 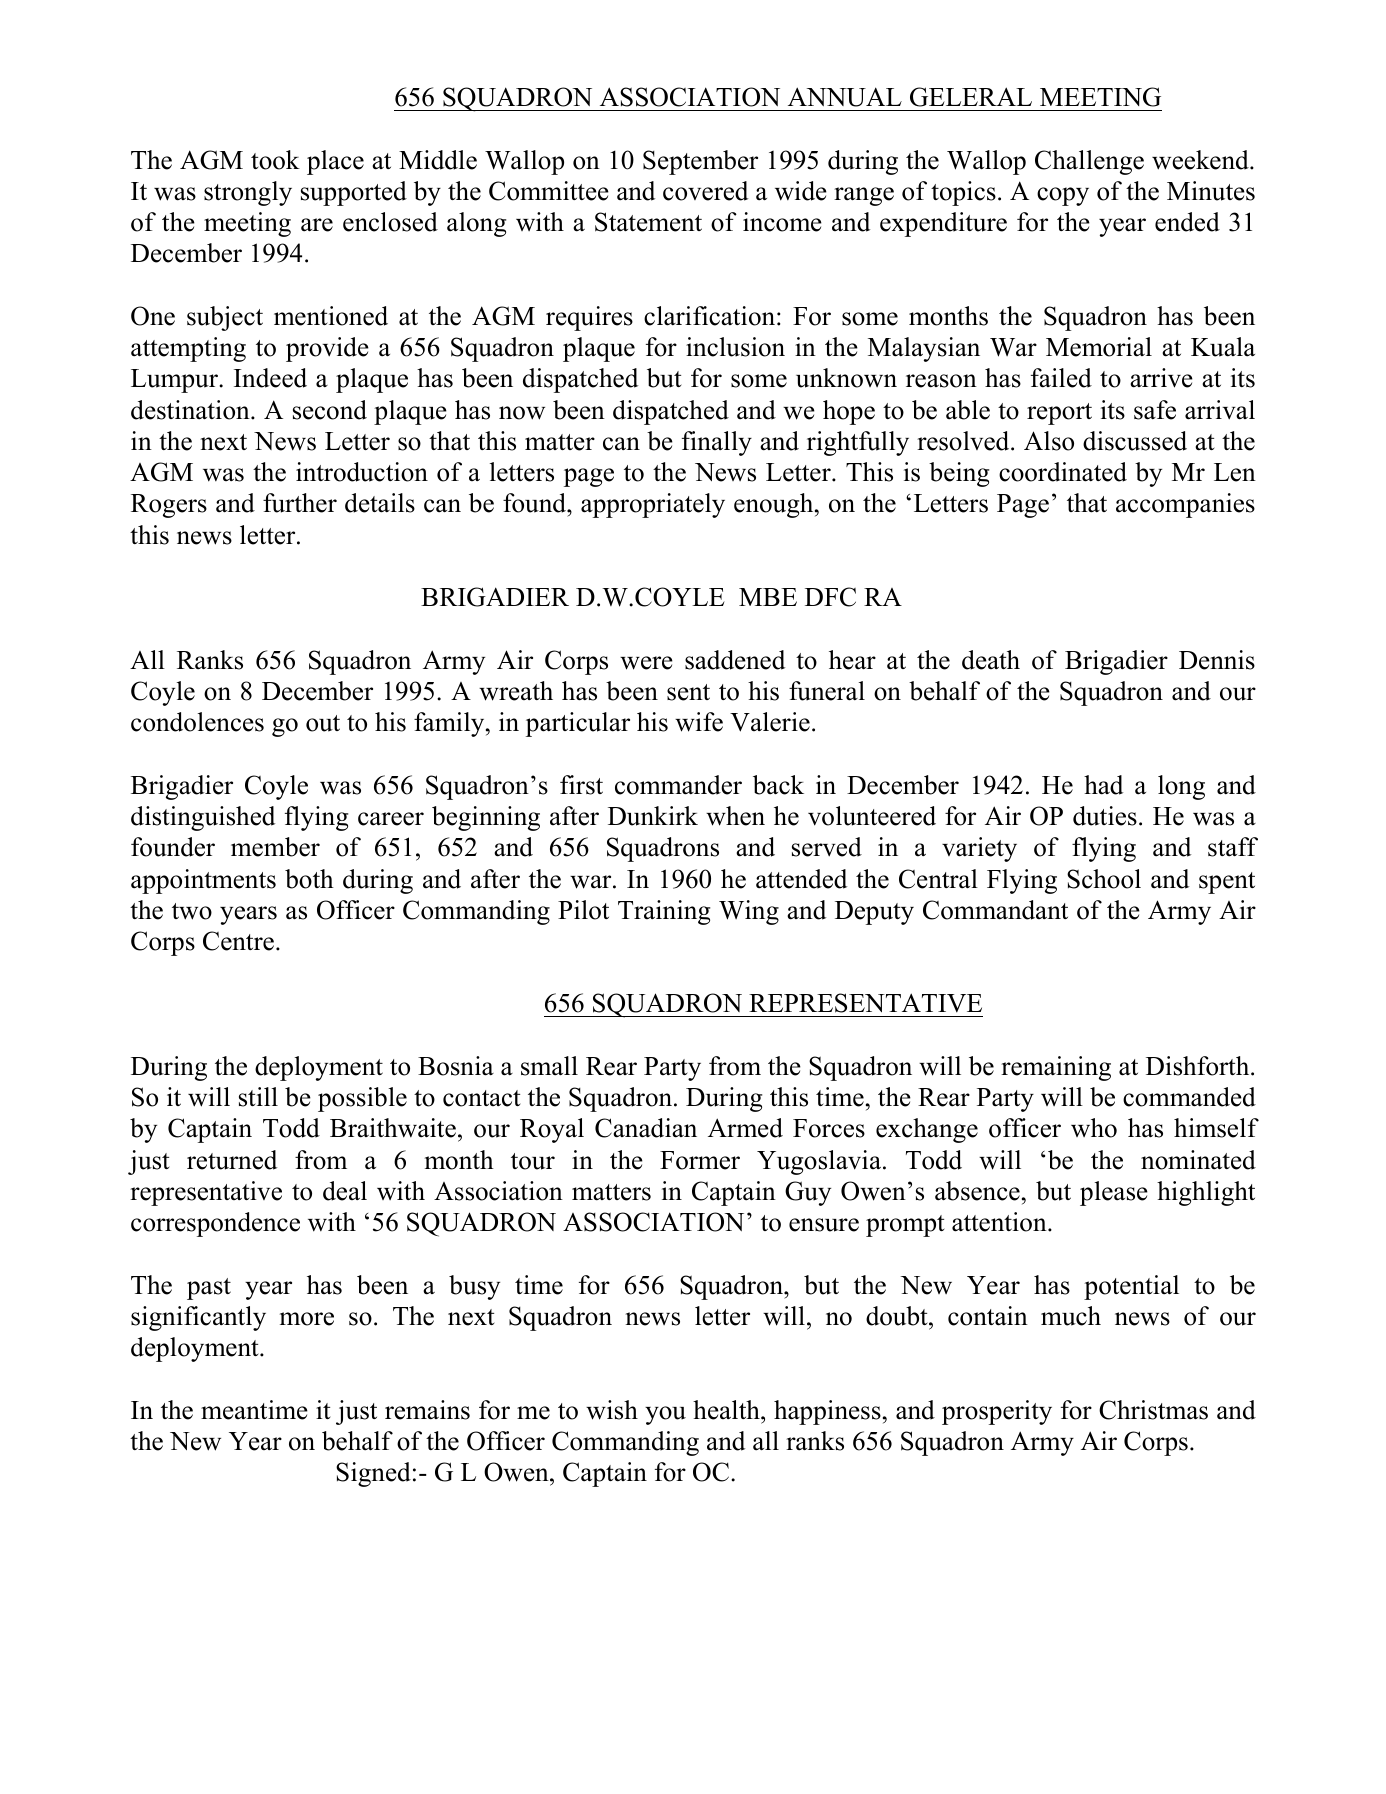 What do you see at coordinates (700, 162) in the document?
I see `September` at bounding box center [700, 162].
